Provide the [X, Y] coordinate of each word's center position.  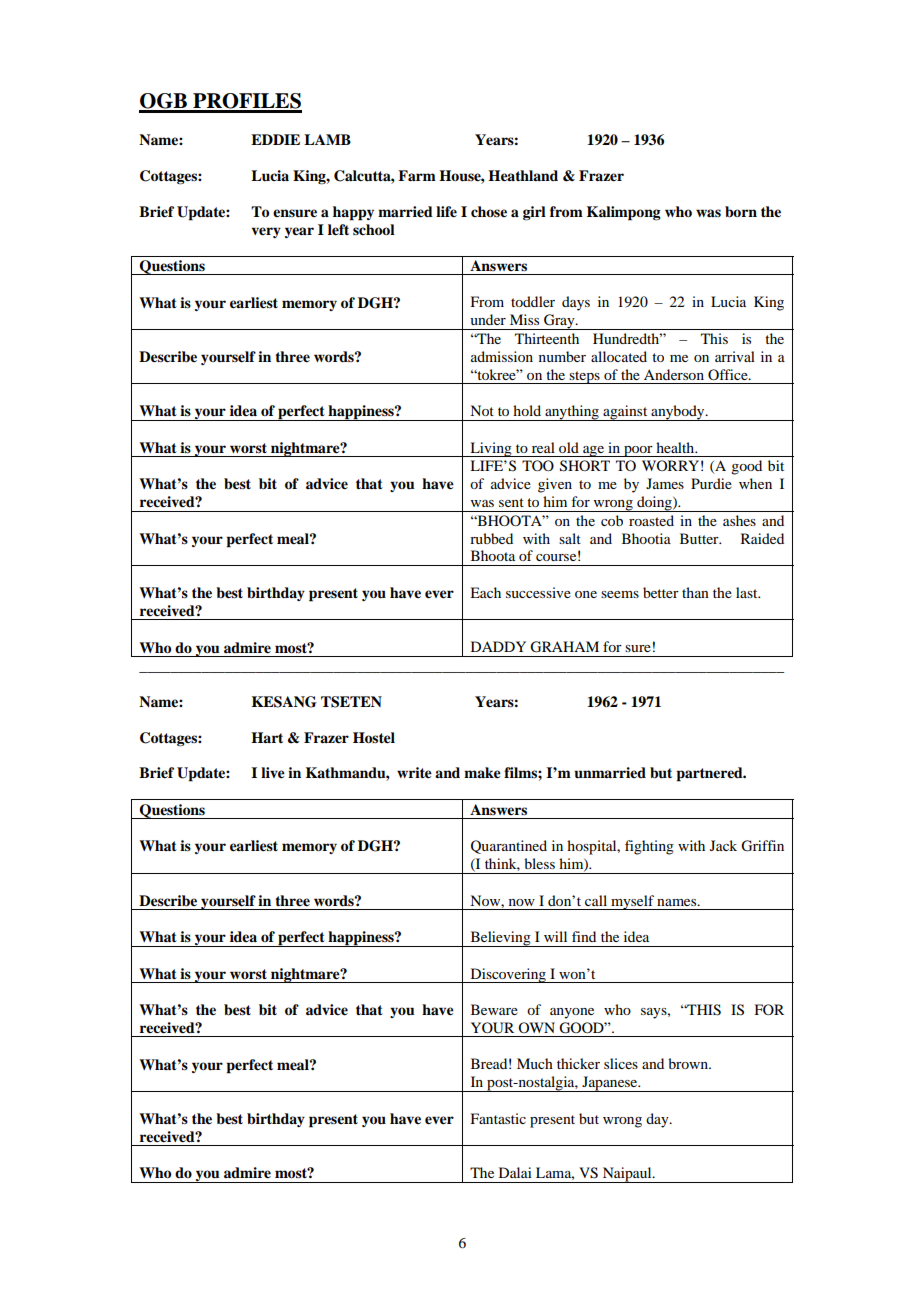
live [273, 773]
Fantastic [498, 1118]
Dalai [515, 1172]
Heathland [523, 176]
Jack [723, 845]
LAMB [327, 139]
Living [491, 449]
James [665, 483]
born [741, 212]
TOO [538, 465]
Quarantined [509, 847]
